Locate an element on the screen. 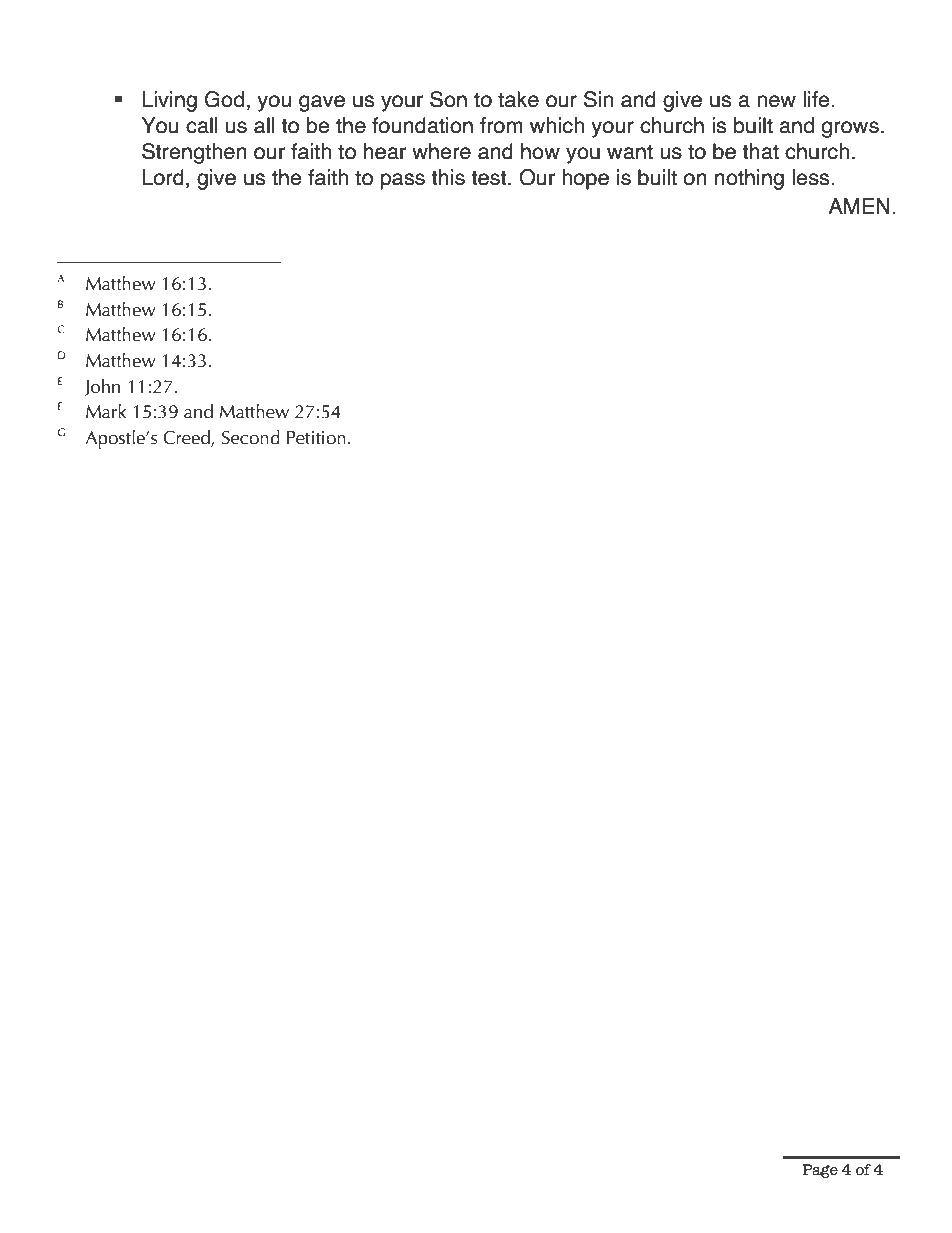 Image resolution: width=952 pixels, height=1233 pixels. Petition is located at coordinates (316, 438).
